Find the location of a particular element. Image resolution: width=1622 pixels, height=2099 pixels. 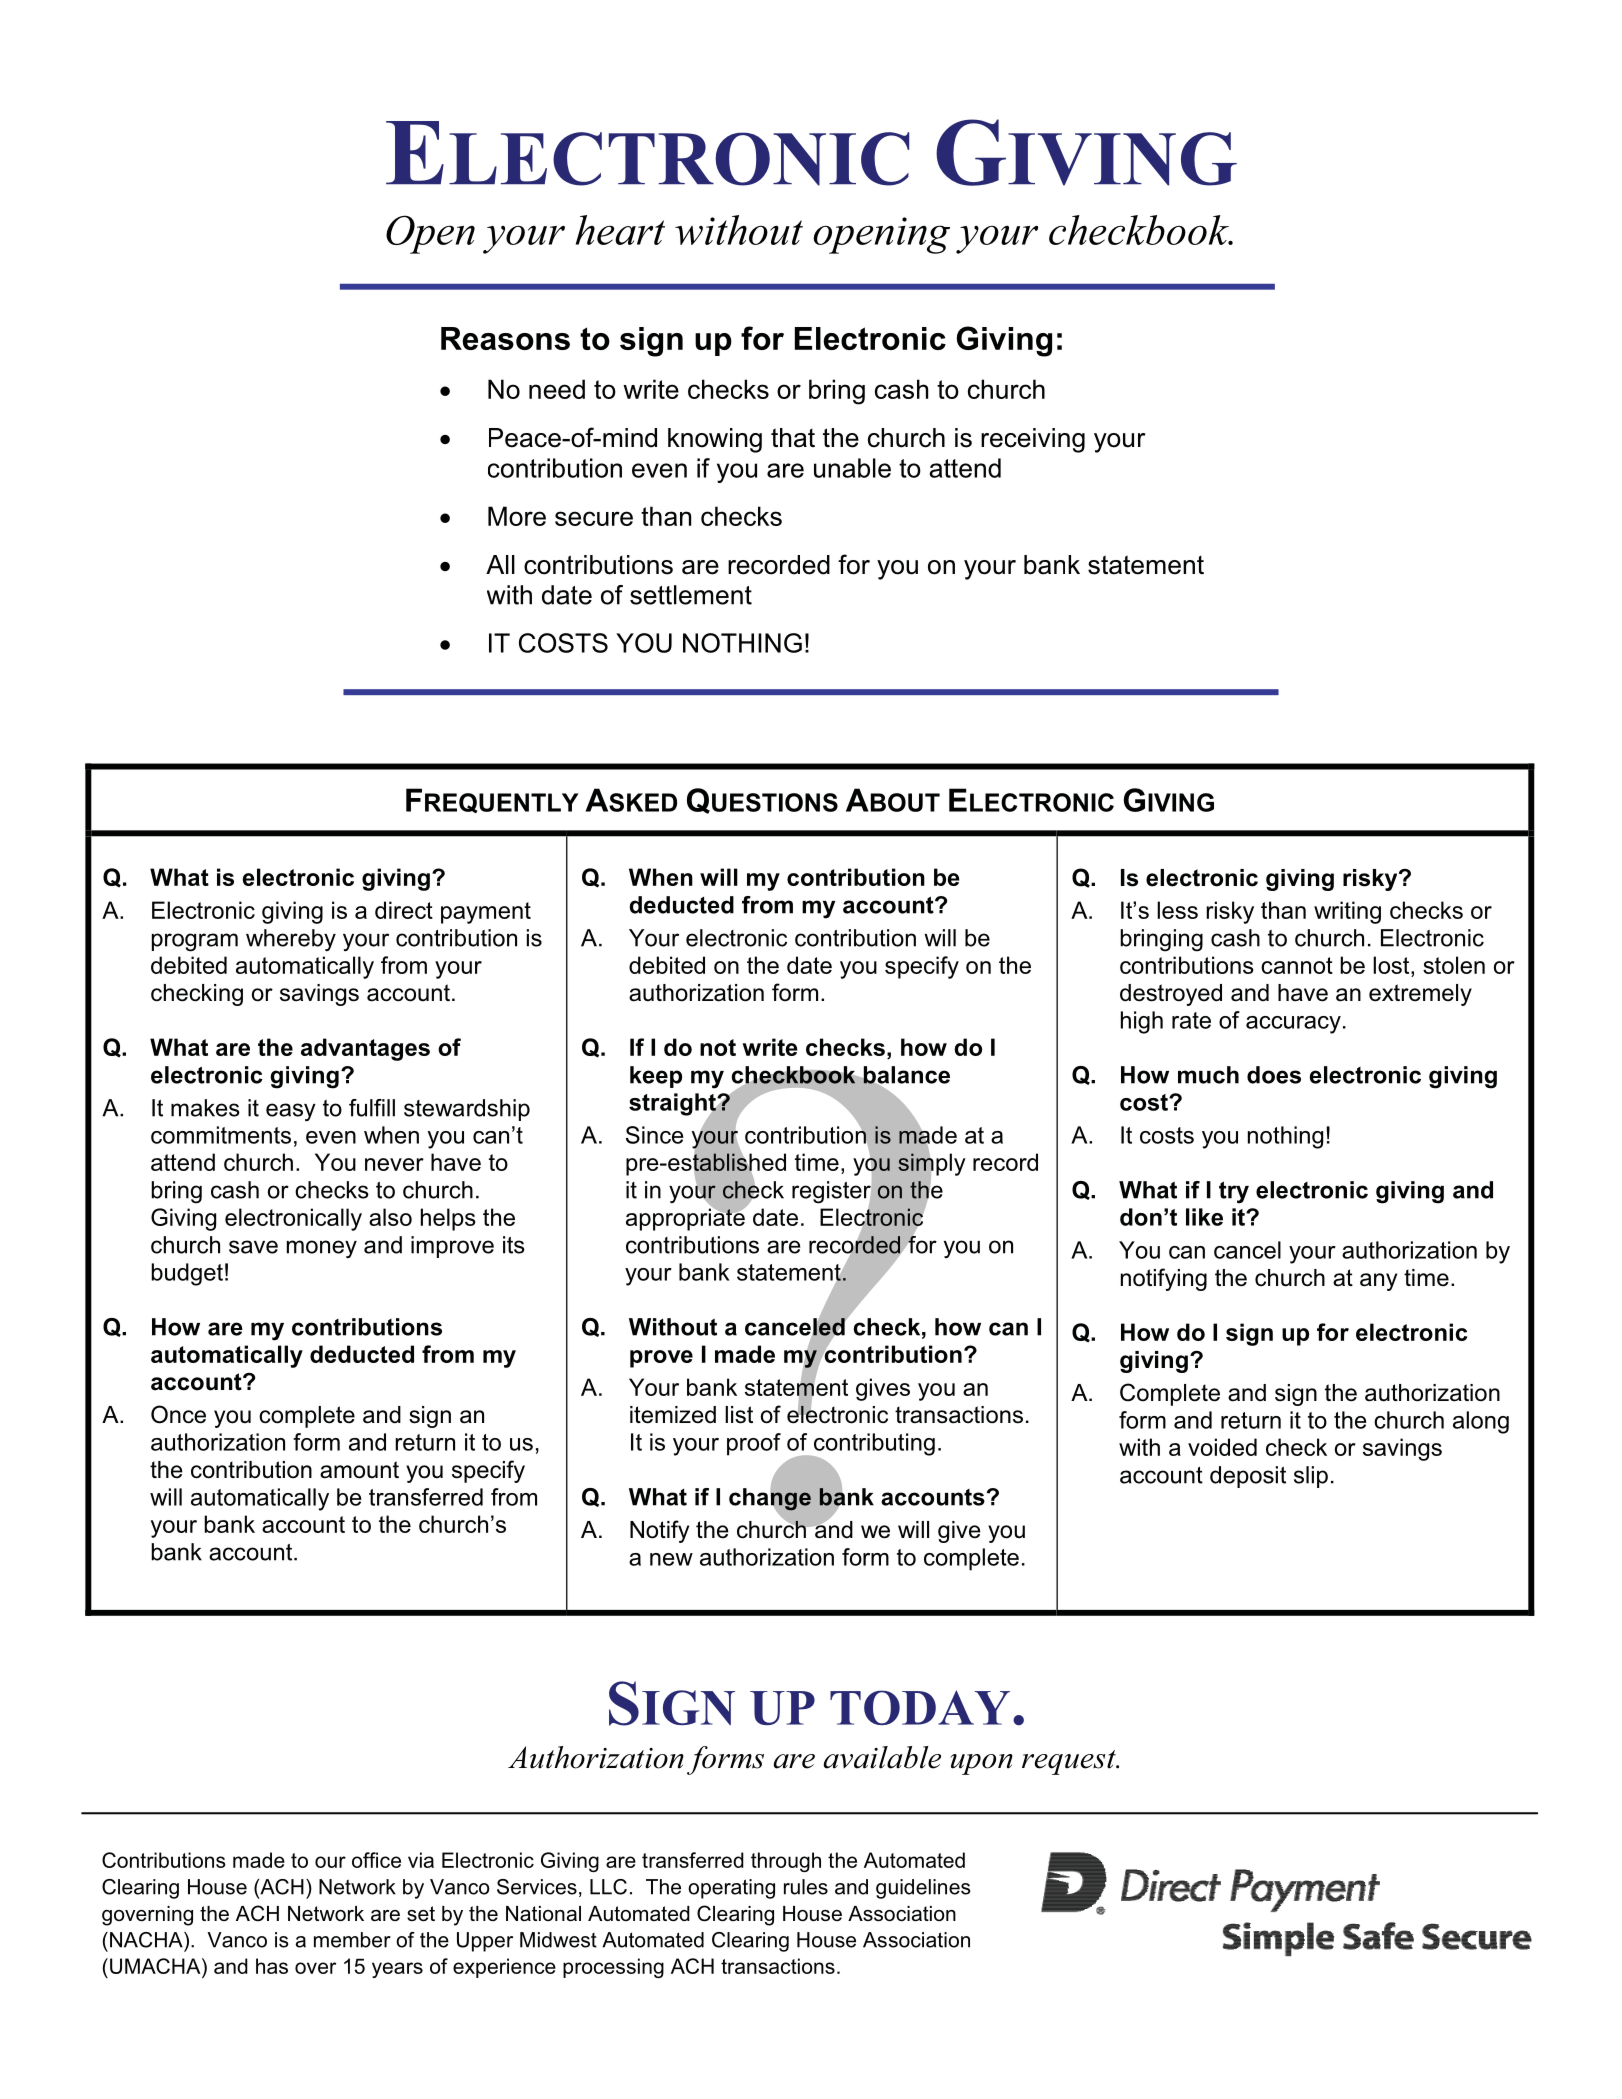

does is located at coordinates (1274, 1075).
